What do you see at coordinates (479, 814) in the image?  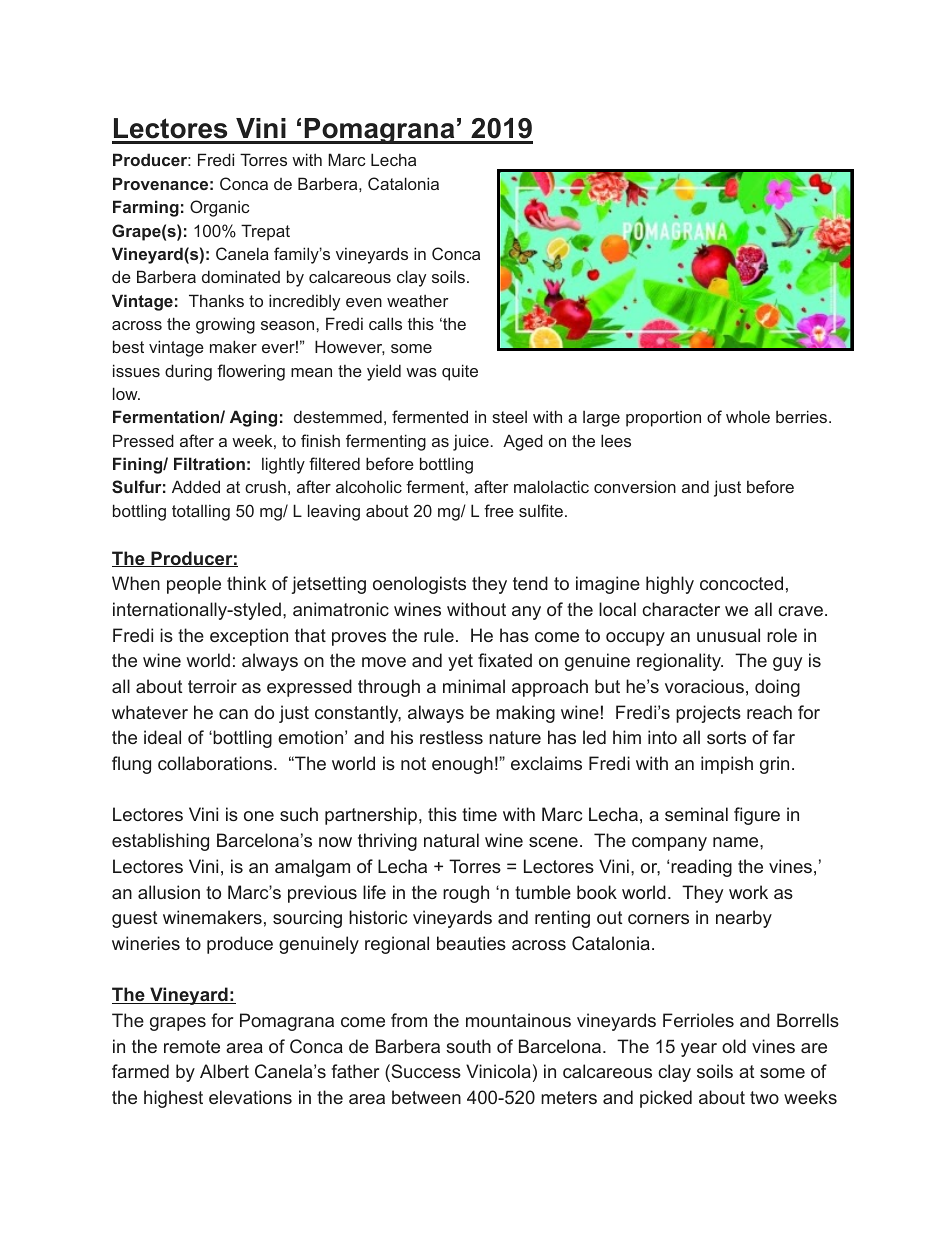 I see `time` at bounding box center [479, 814].
